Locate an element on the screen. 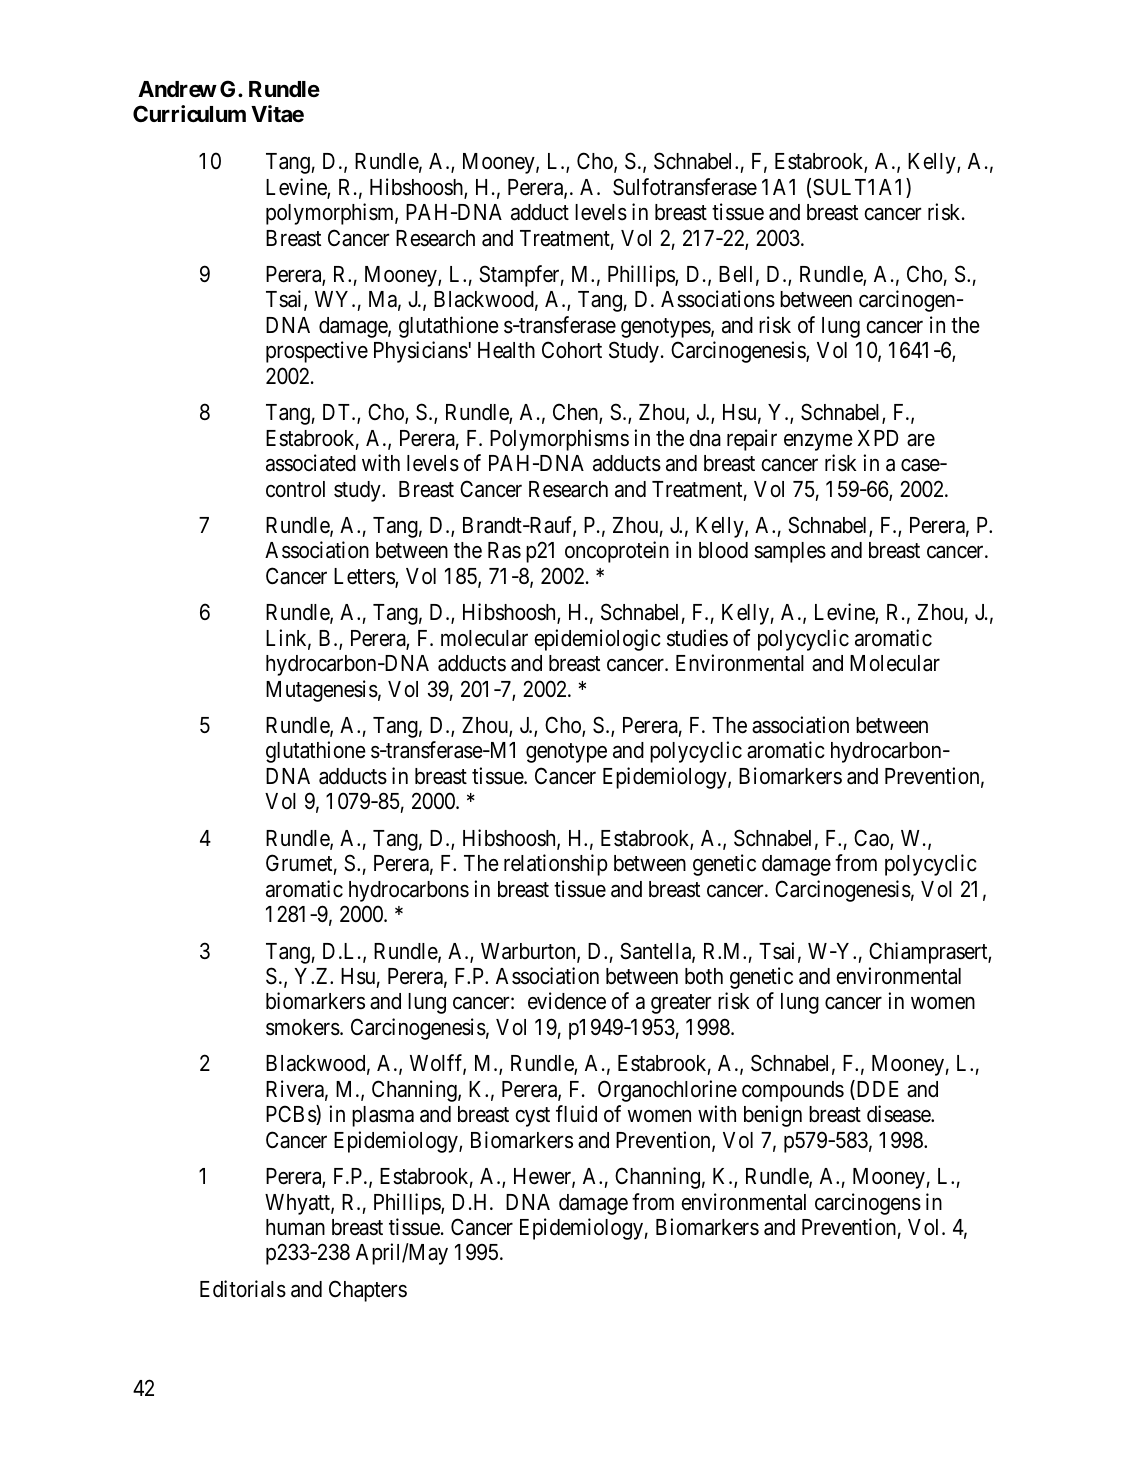  Curriculum is located at coordinates (189, 114).
